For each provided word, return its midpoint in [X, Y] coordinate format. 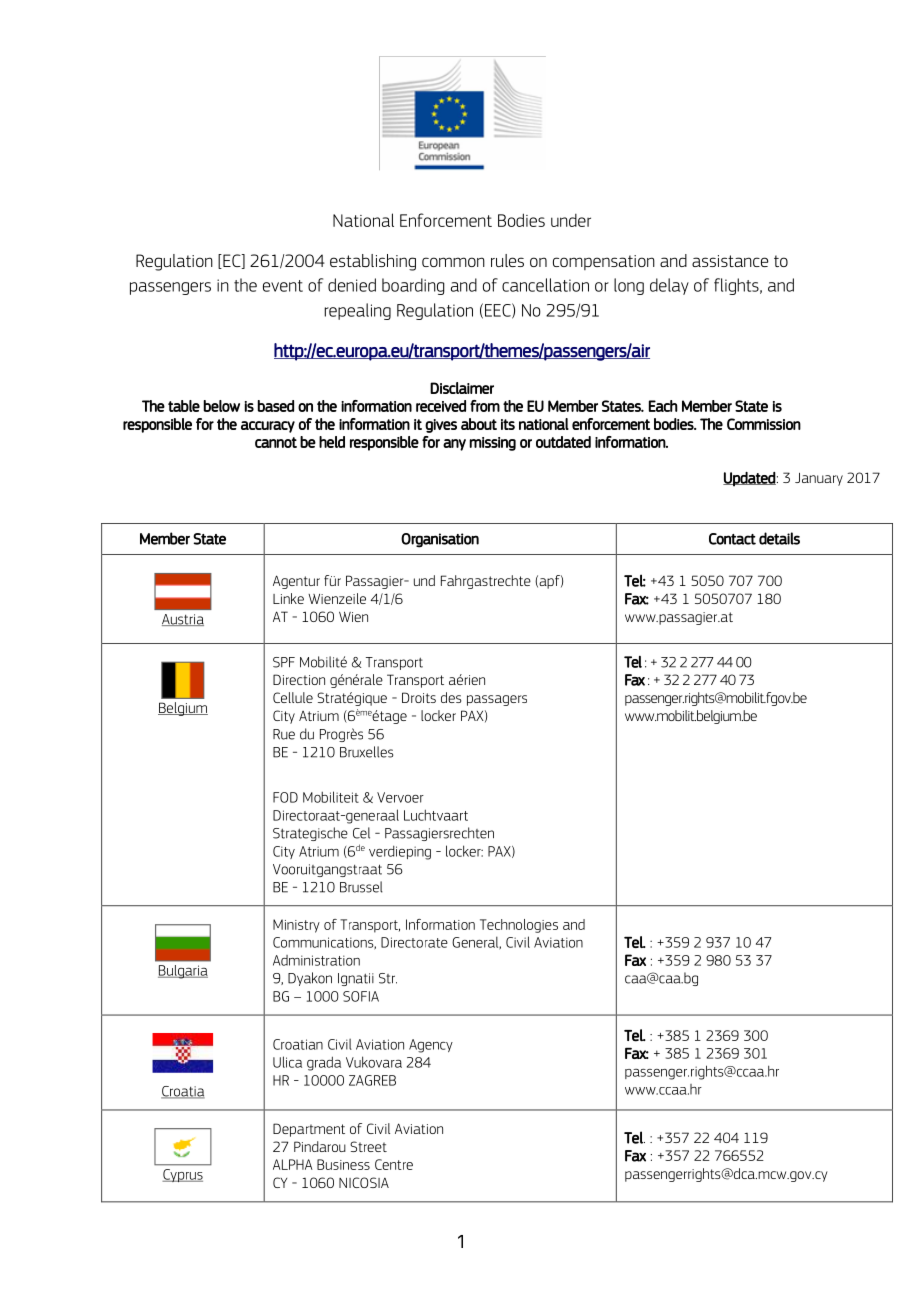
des [451, 697]
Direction [299, 679]
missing [492, 444]
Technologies [519, 926]
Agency [431, 1046]
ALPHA [293, 1164]
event [283, 286]
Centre [394, 1164]
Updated [749, 479]
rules [507, 260]
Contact [732, 539]
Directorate [414, 942]
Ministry [296, 926]
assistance [730, 261]
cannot [276, 442]
